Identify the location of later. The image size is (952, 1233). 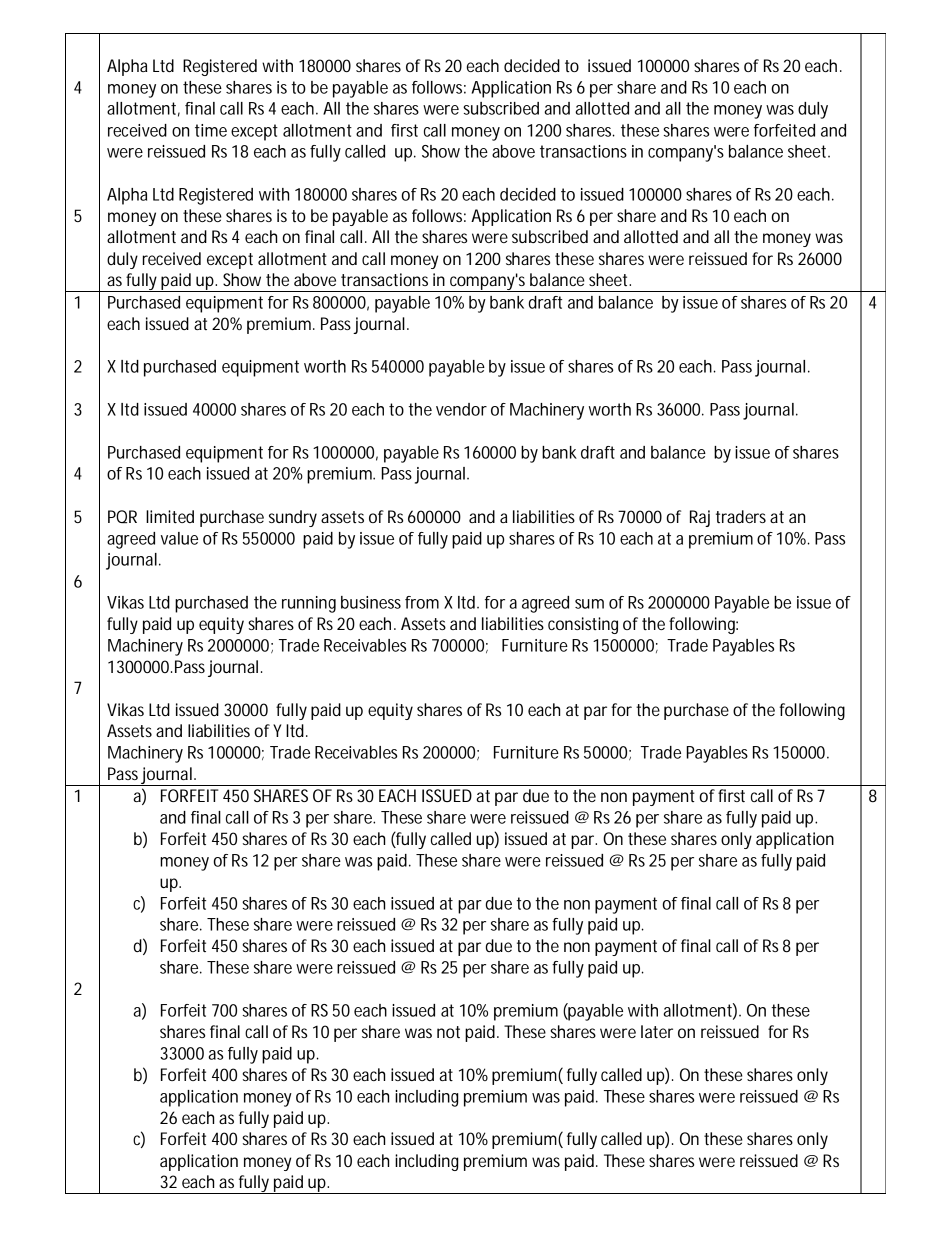
(657, 1031).
